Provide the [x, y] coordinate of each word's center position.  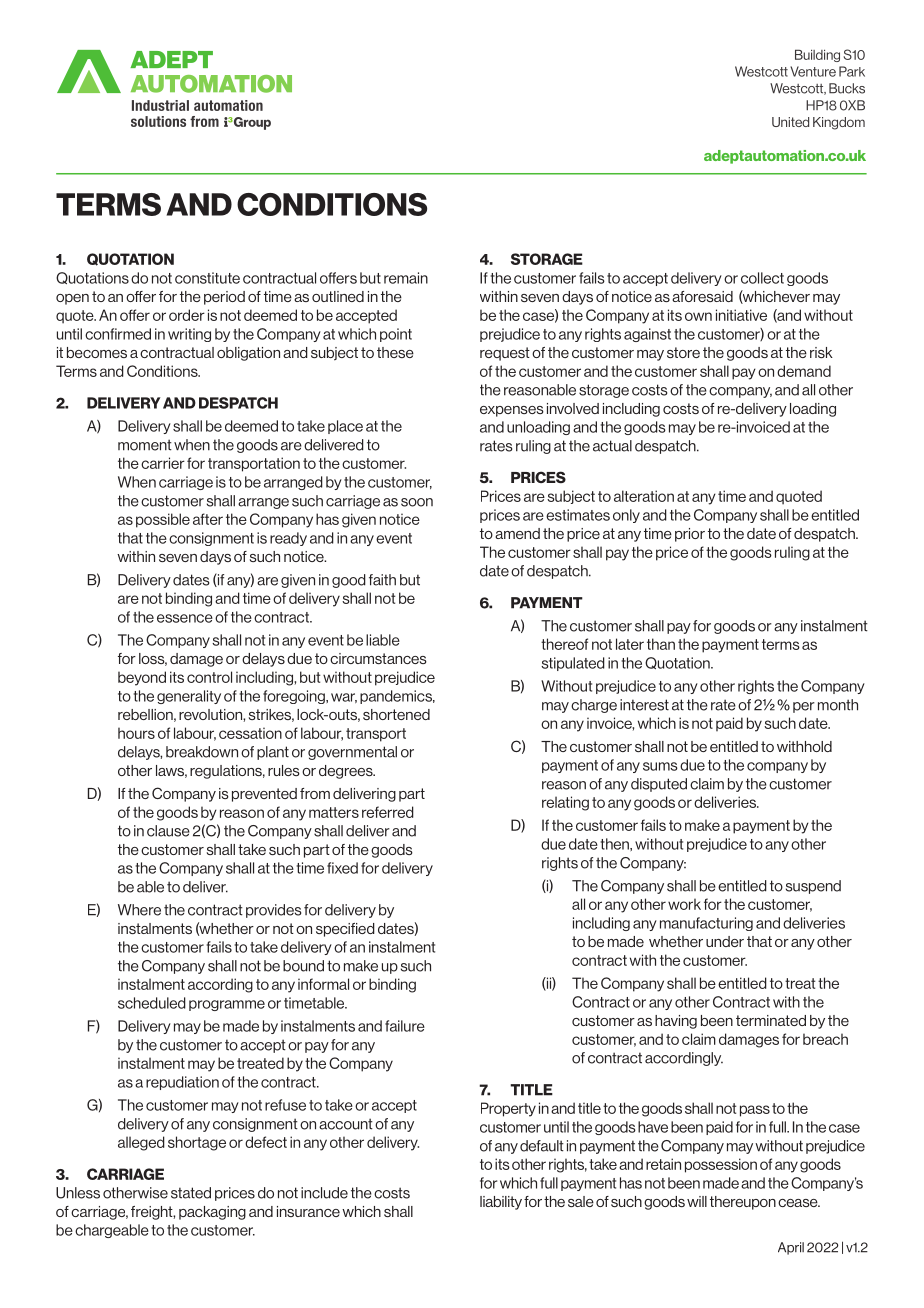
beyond [142, 678]
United [790, 122]
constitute [207, 278]
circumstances [378, 658]
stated [191, 1193]
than [661, 644]
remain [406, 278]
